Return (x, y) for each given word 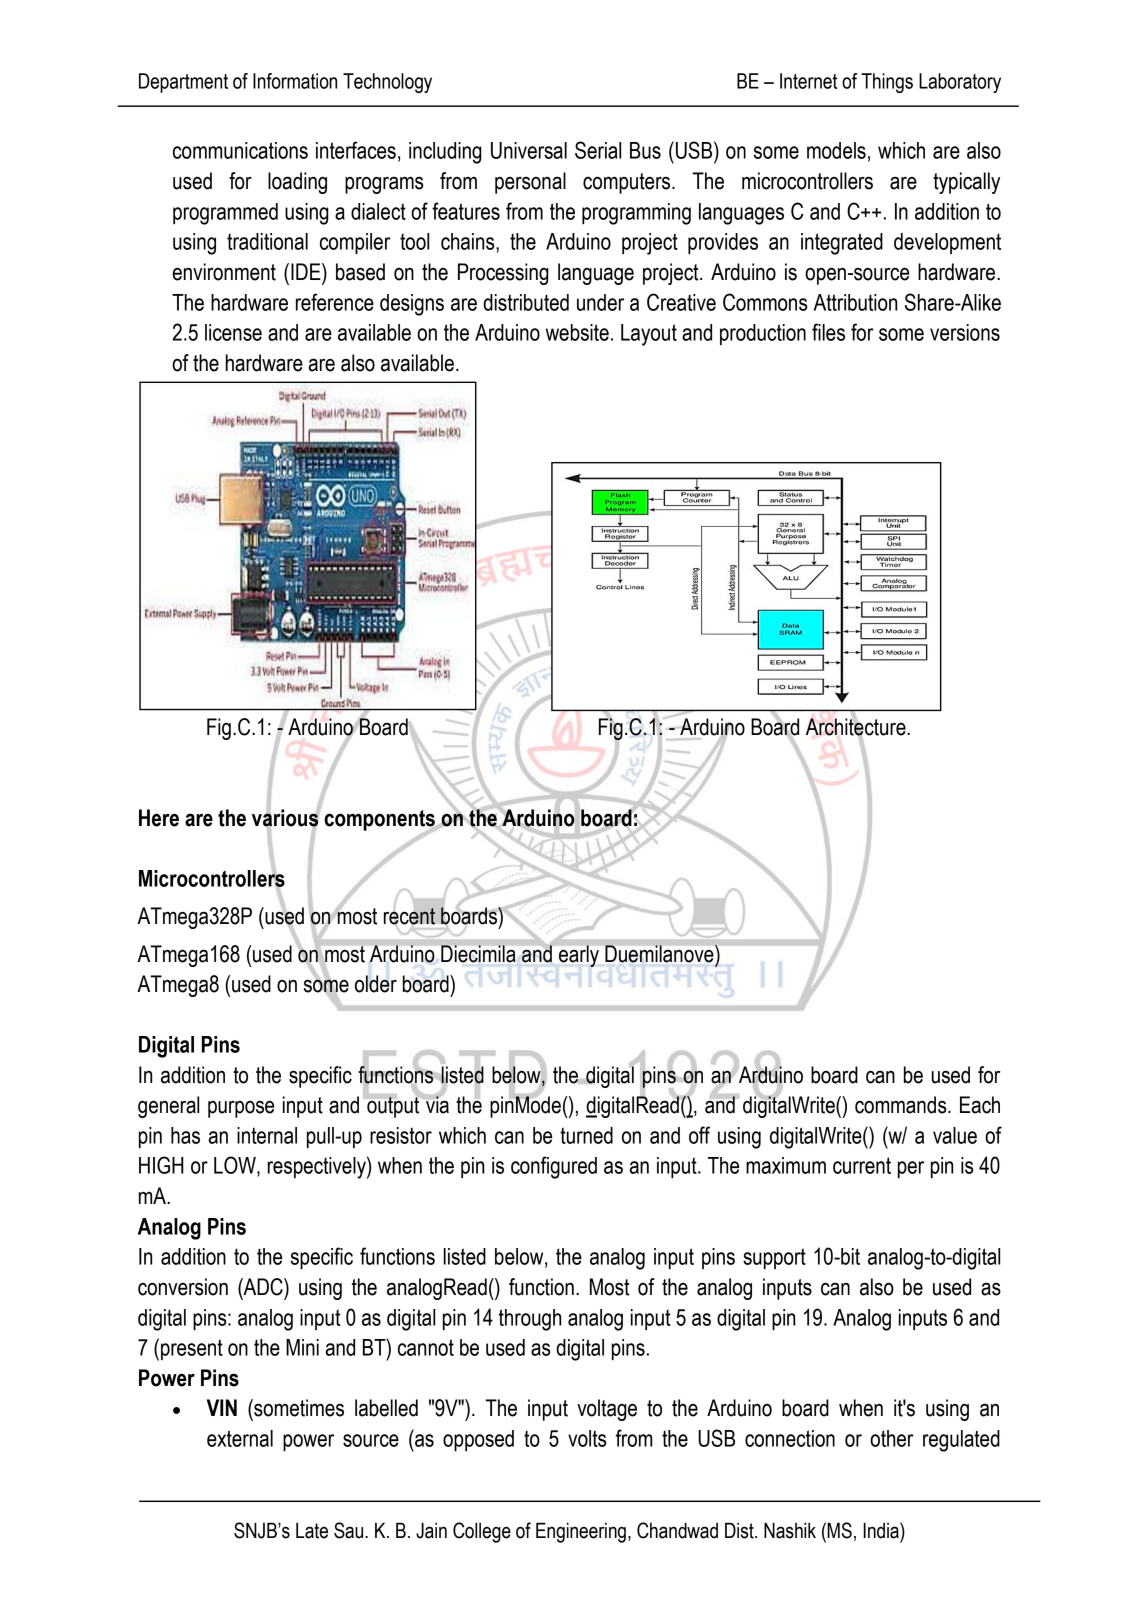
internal (267, 1135)
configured (554, 1167)
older (376, 984)
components (380, 821)
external (240, 1438)
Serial (598, 150)
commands (902, 1105)
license (233, 332)
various (286, 818)
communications (240, 150)
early (579, 956)
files (828, 332)
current (862, 1165)
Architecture (857, 727)
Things (887, 83)
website (577, 332)
